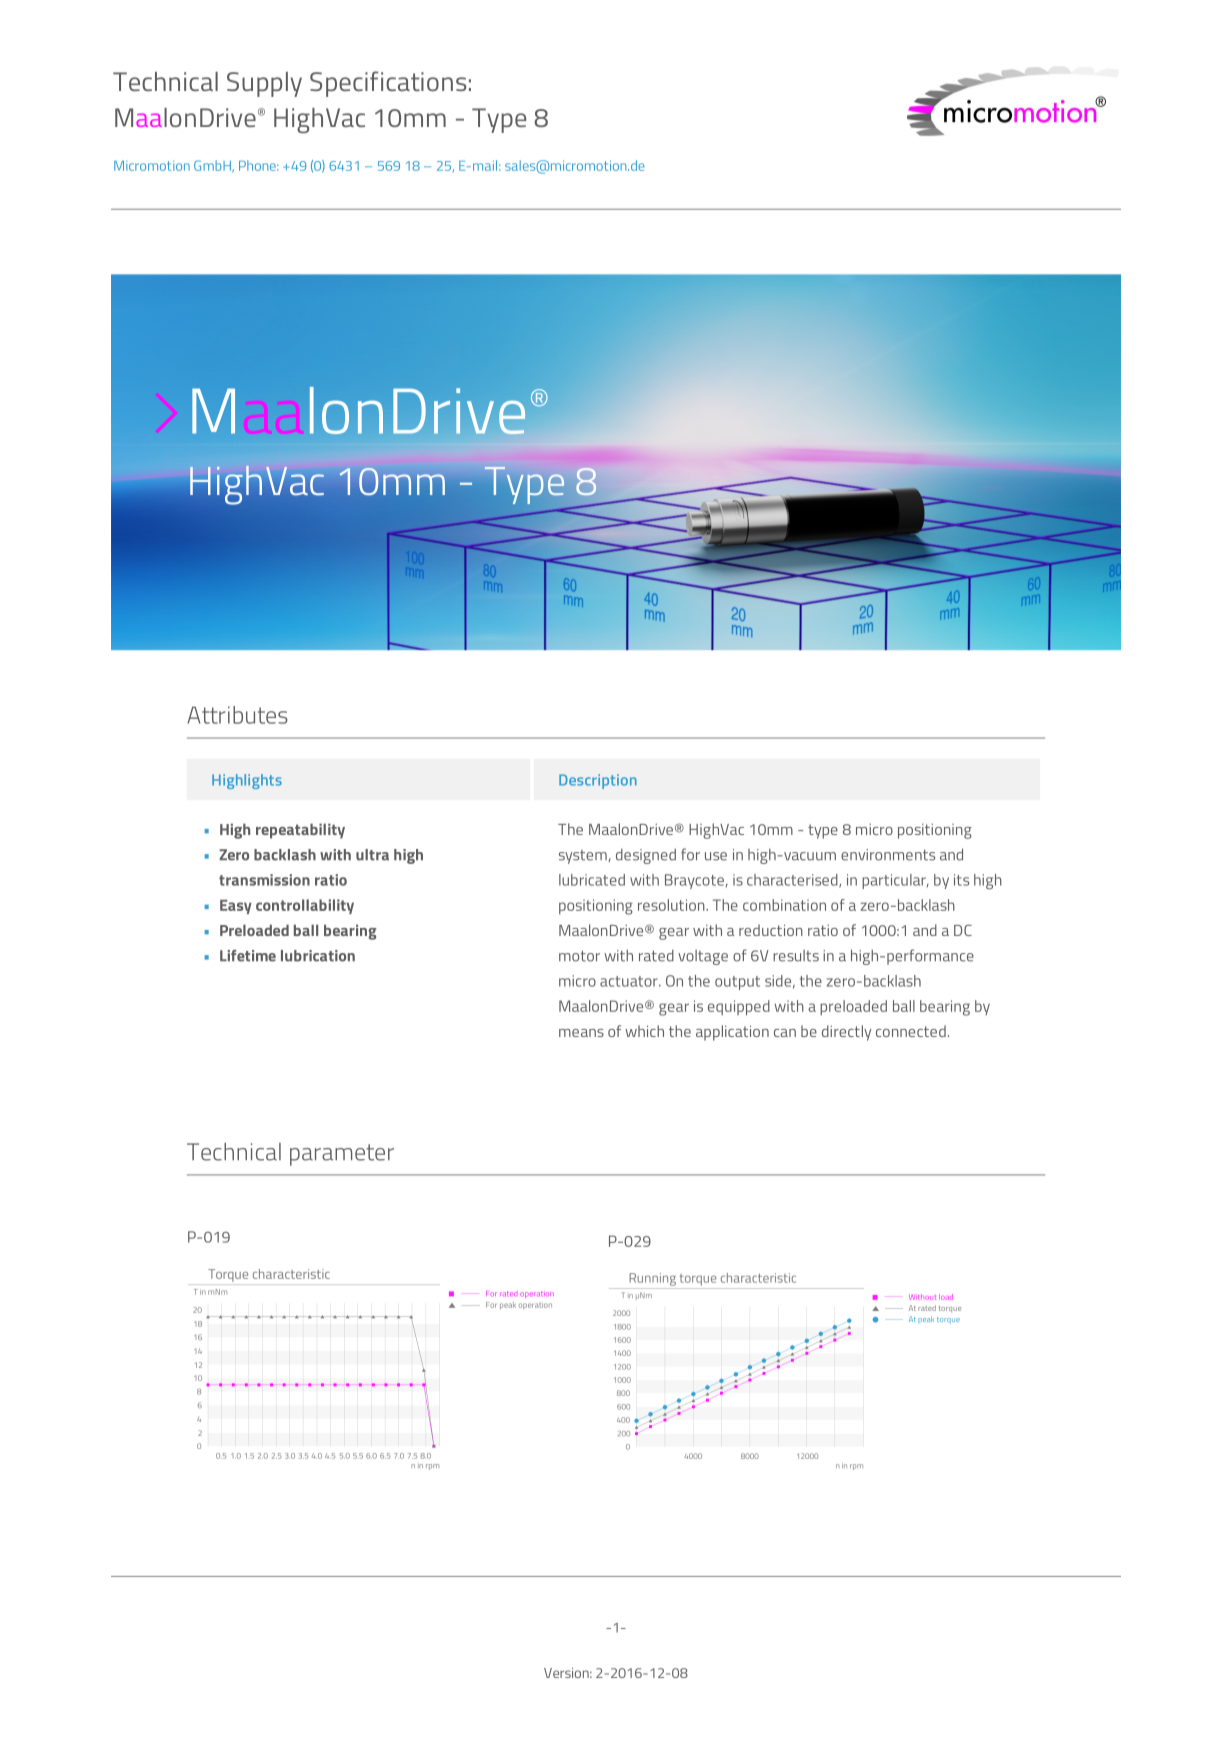  What do you see at coordinates (388, 84) in the screenshot?
I see `Specifications` at bounding box center [388, 84].
